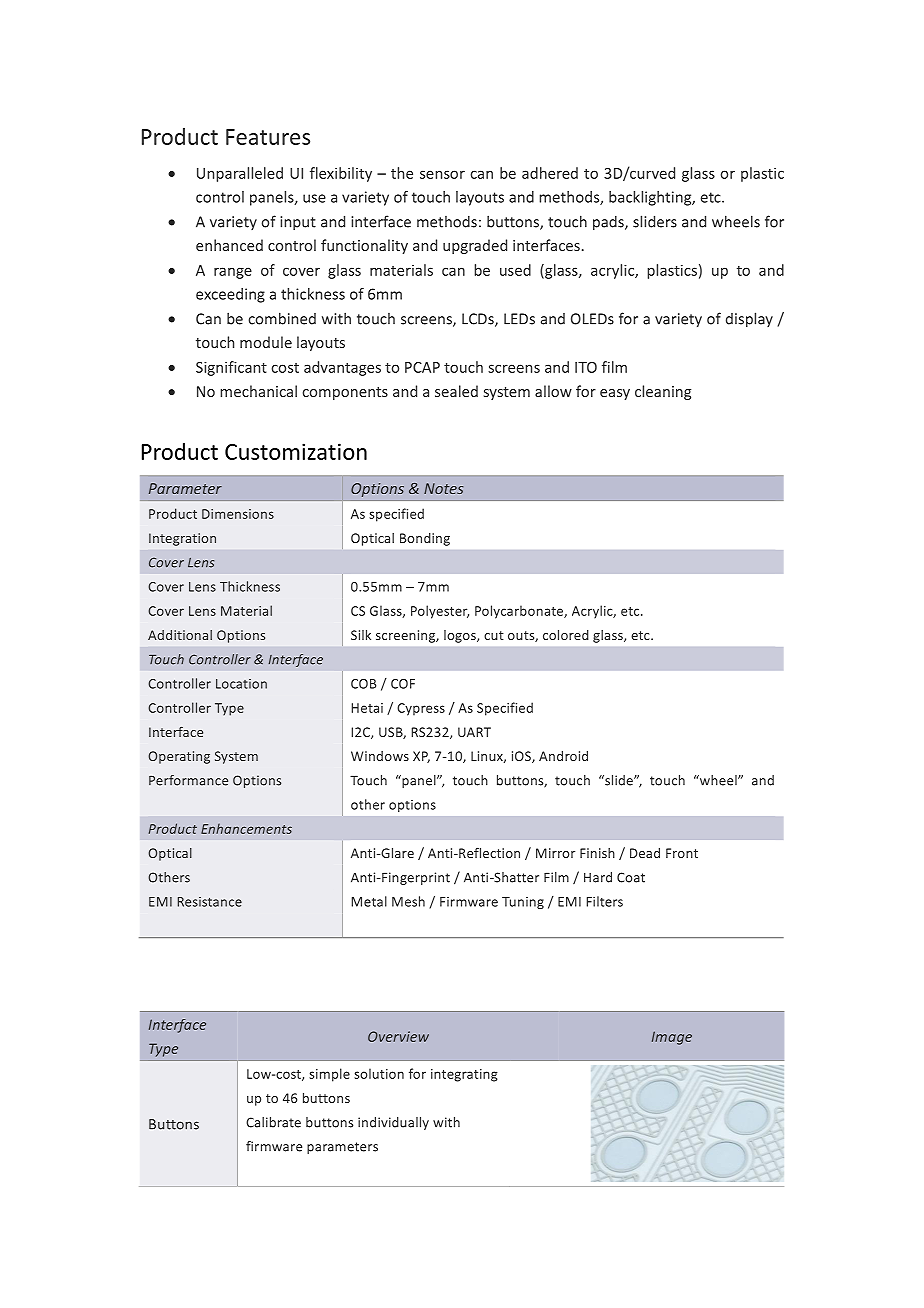 The image size is (924, 1308). What do you see at coordinates (461, 636) in the page?
I see `logos` at bounding box center [461, 636].
